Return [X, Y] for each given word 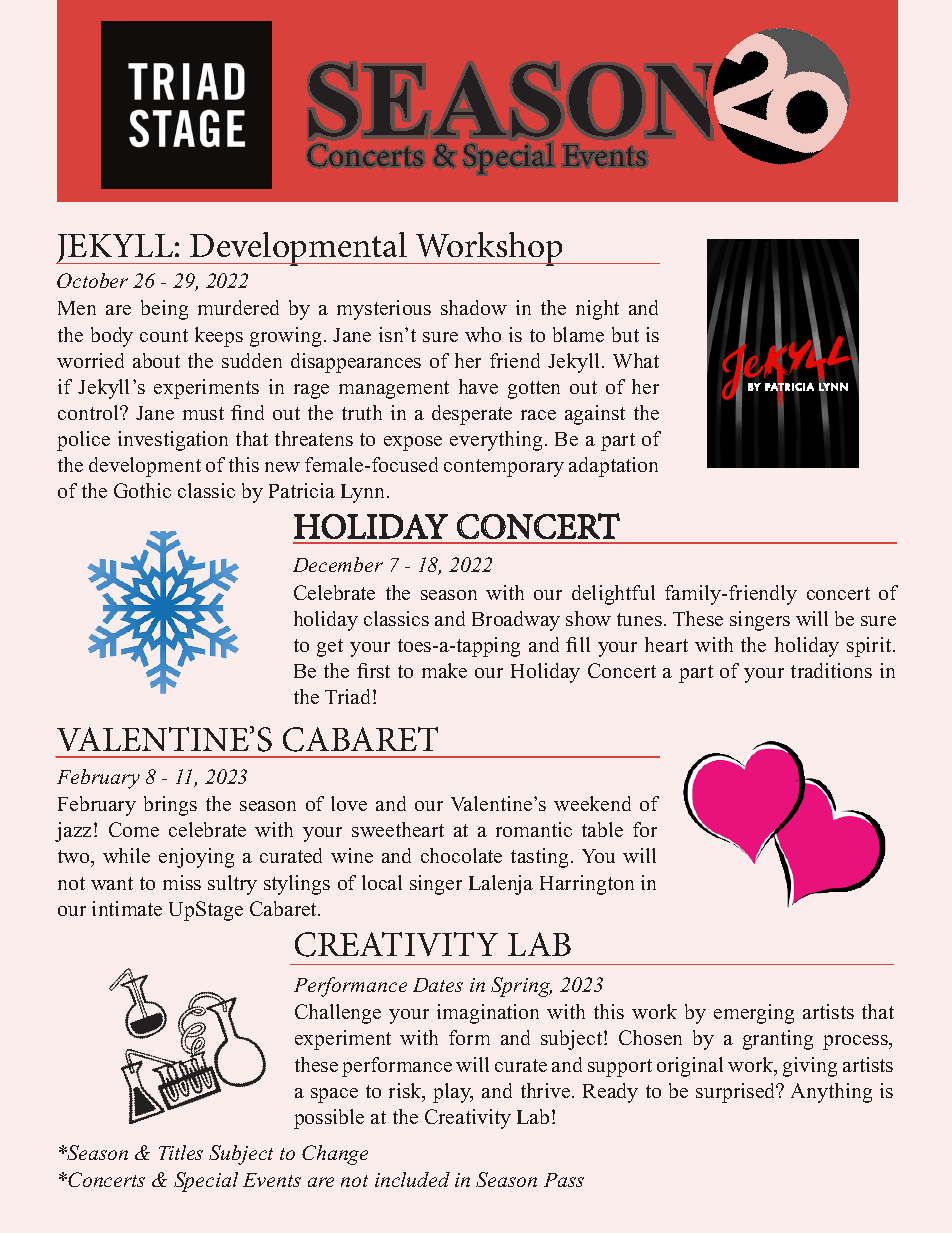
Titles [181, 1152]
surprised [737, 1093]
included [412, 1179]
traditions [831, 670]
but [625, 334]
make [444, 670]
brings [170, 806]
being [164, 310]
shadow [474, 307]
